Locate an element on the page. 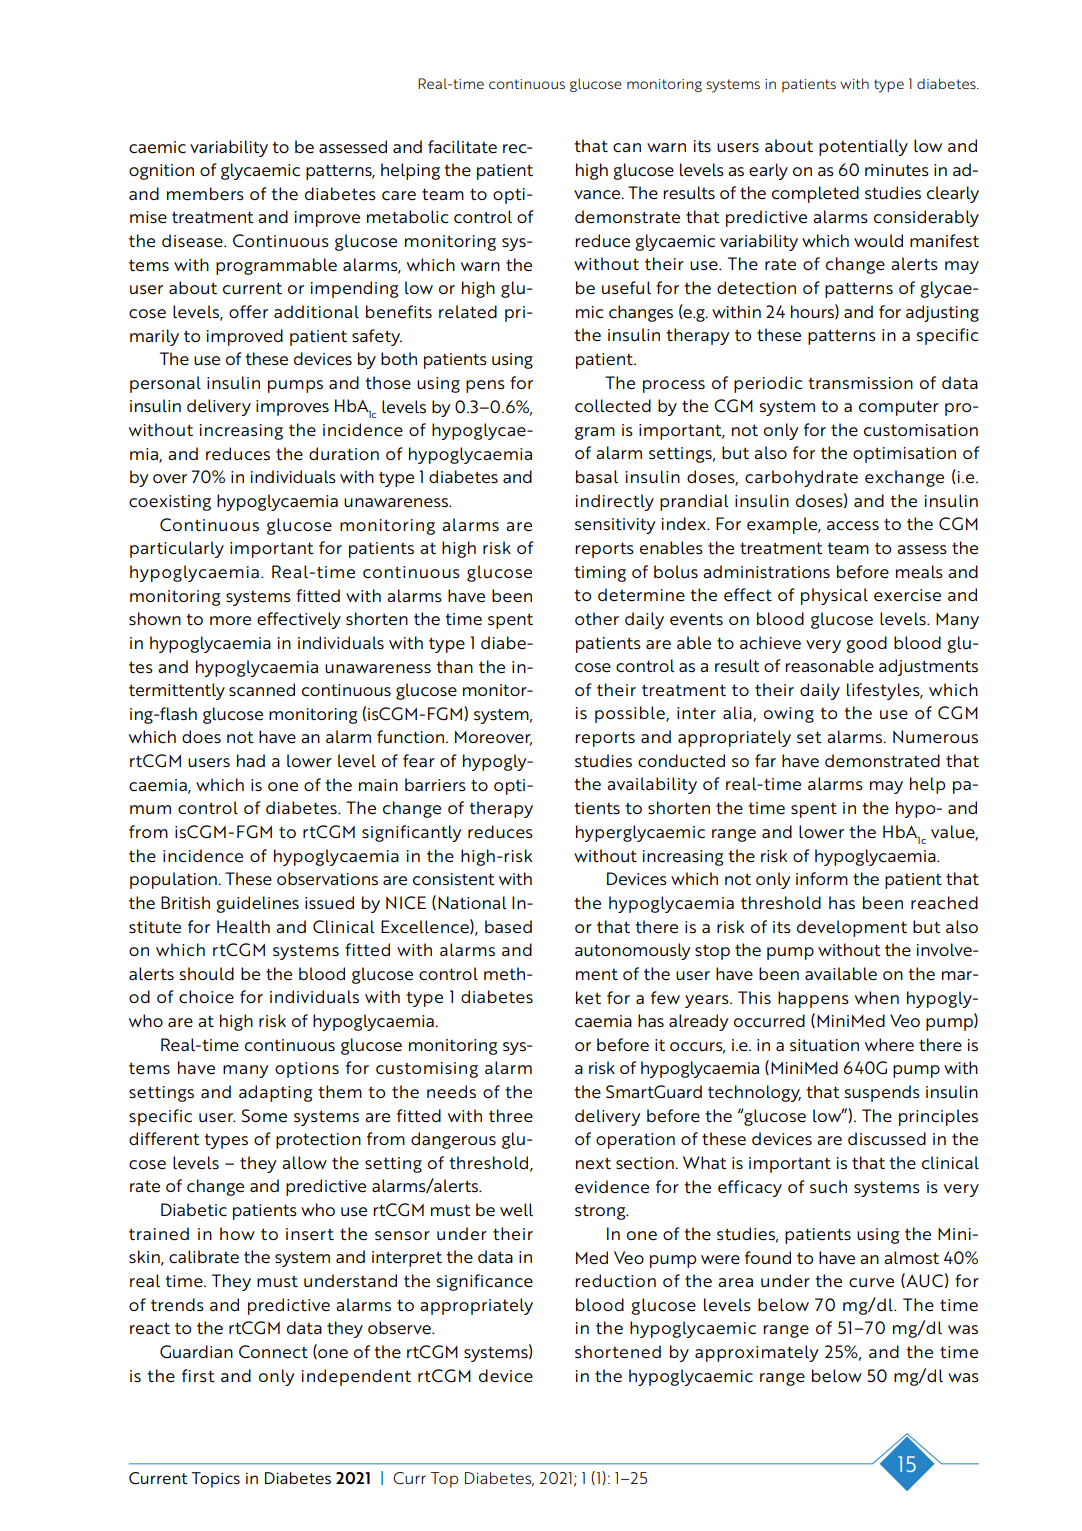 The height and width of the image is (1531, 1082). availability is located at coordinates (652, 785).
